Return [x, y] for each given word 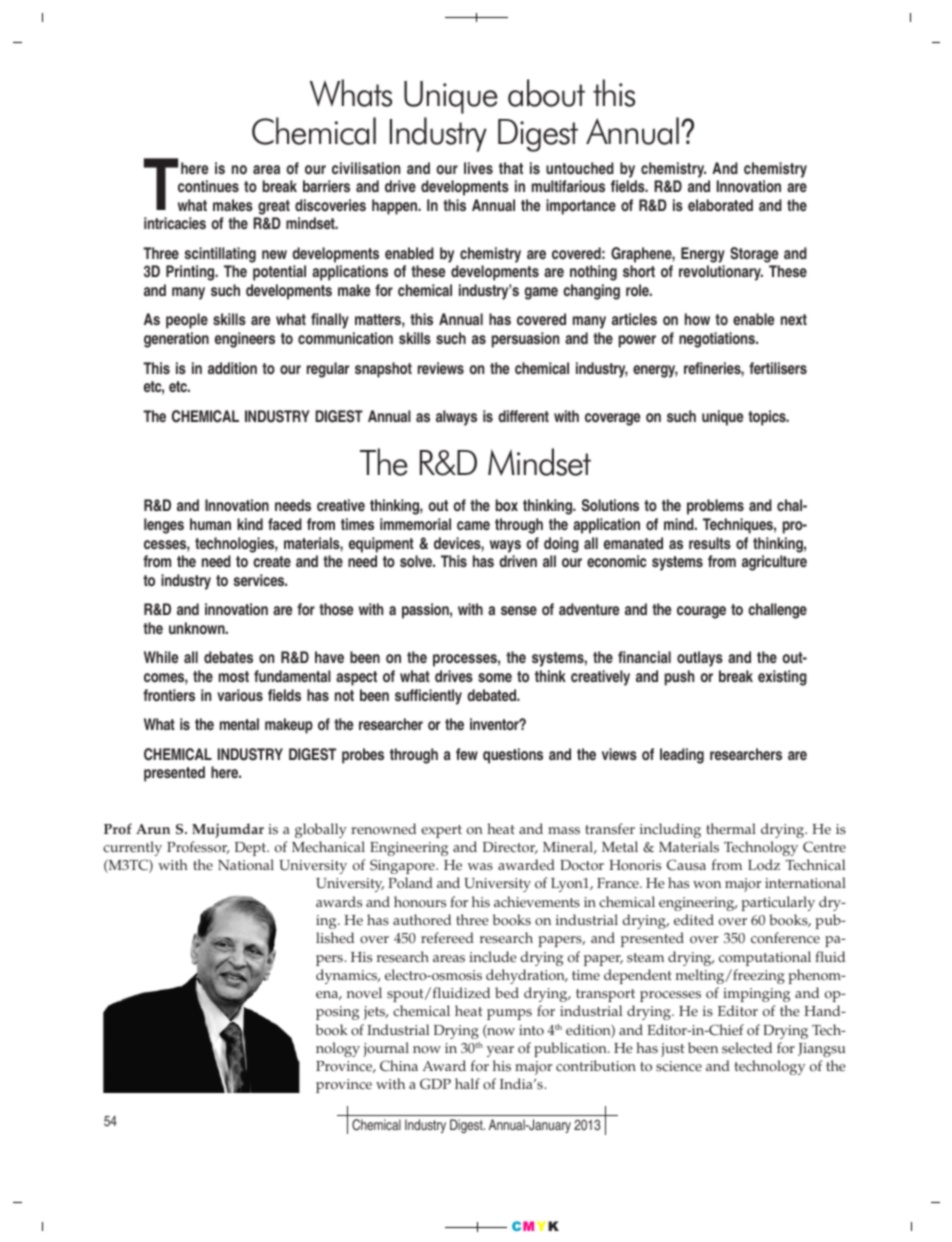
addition [232, 368]
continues [208, 186]
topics [768, 418]
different [523, 416]
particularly [778, 903]
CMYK [535, 1226]
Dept [252, 849]
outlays [700, 659]
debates [228, 657]
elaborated [720, 205]
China [399, 1066]
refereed [447, 938]
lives [478, 168]
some [495, 677]
